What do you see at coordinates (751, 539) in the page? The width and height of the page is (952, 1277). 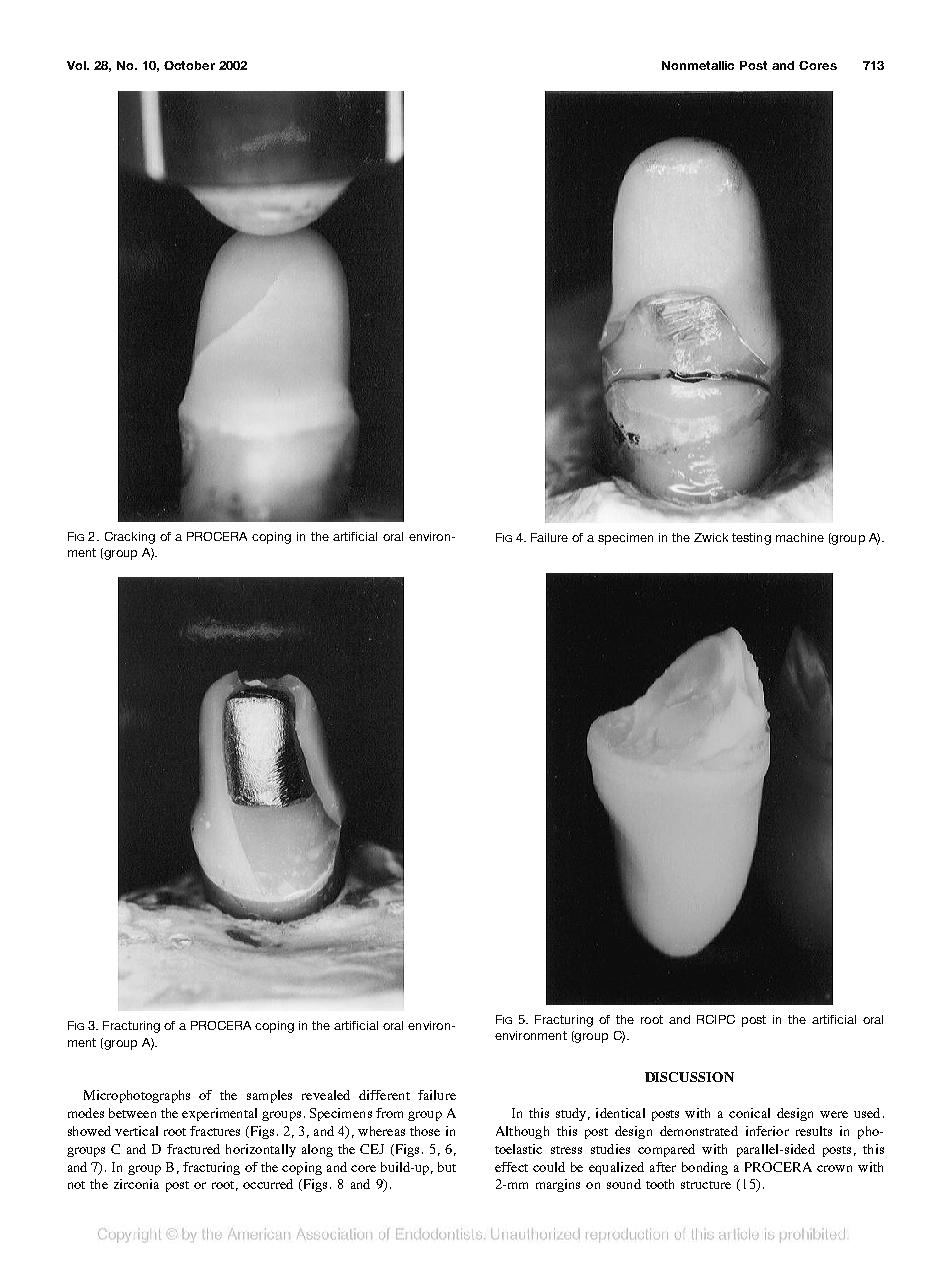 I see `testing` at bounding box center [751, 539].
